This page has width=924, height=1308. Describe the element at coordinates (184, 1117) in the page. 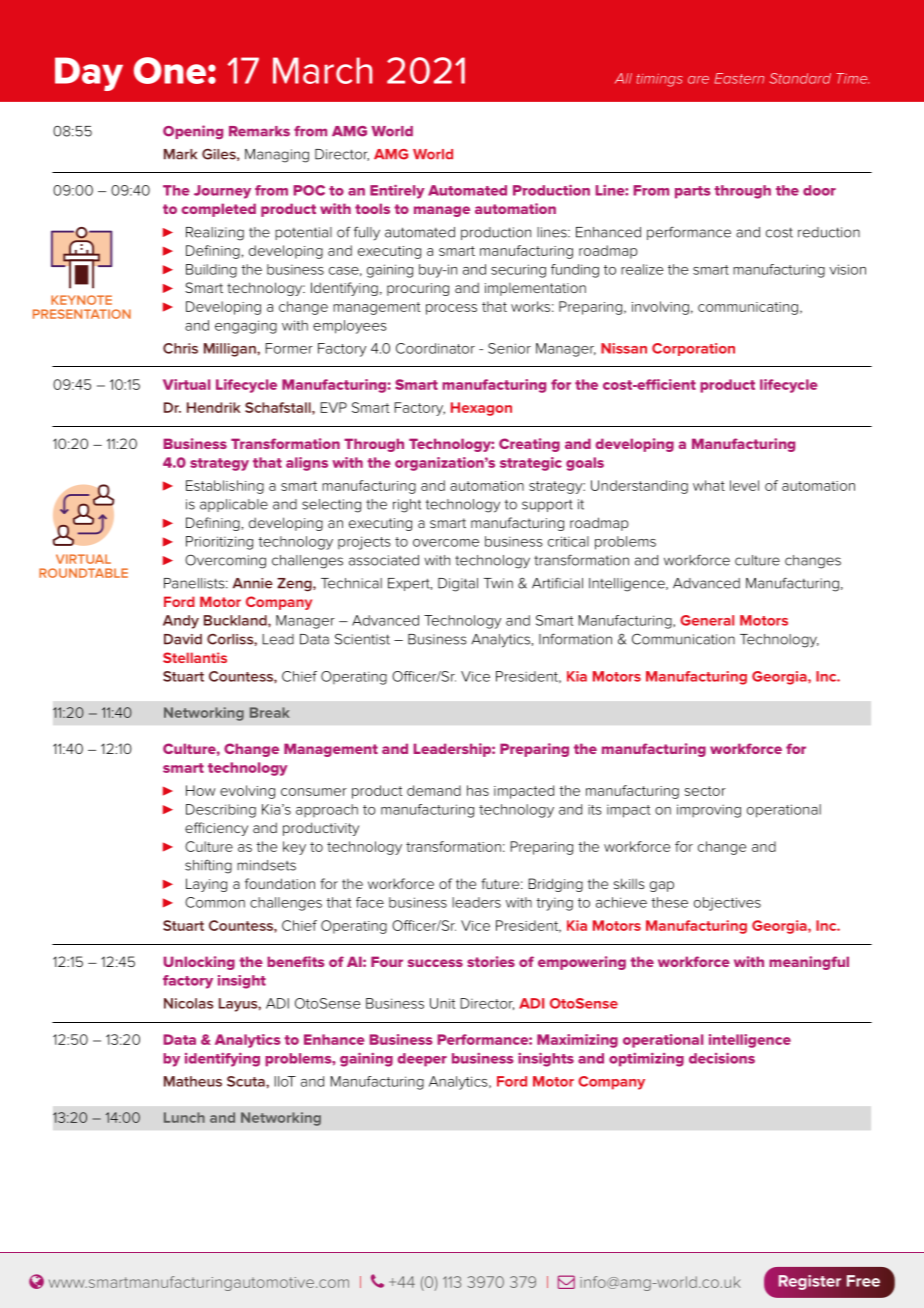

I see `Lunch` at that location.
